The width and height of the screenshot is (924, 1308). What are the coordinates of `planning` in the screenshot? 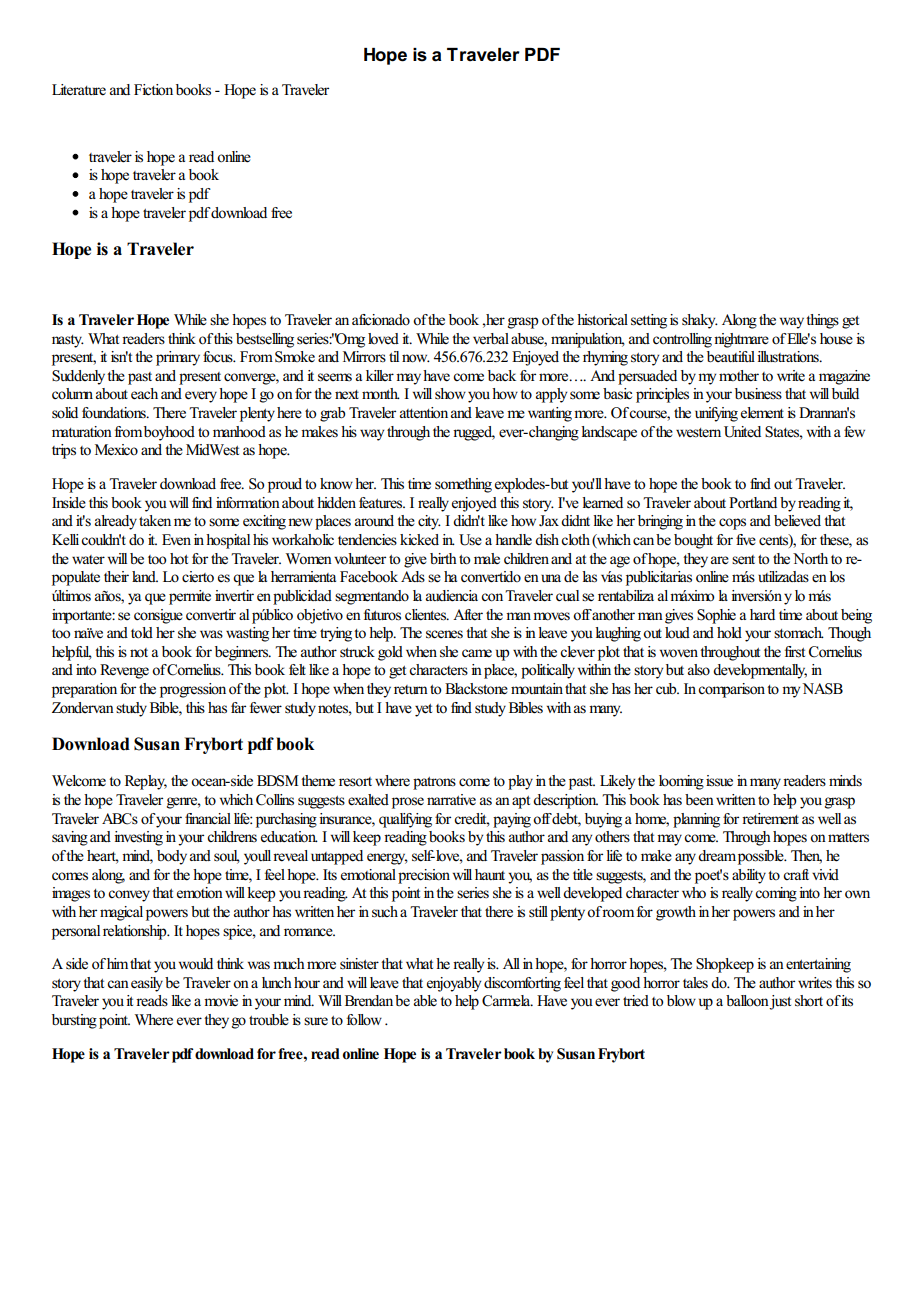 It's located at (696, 820).
